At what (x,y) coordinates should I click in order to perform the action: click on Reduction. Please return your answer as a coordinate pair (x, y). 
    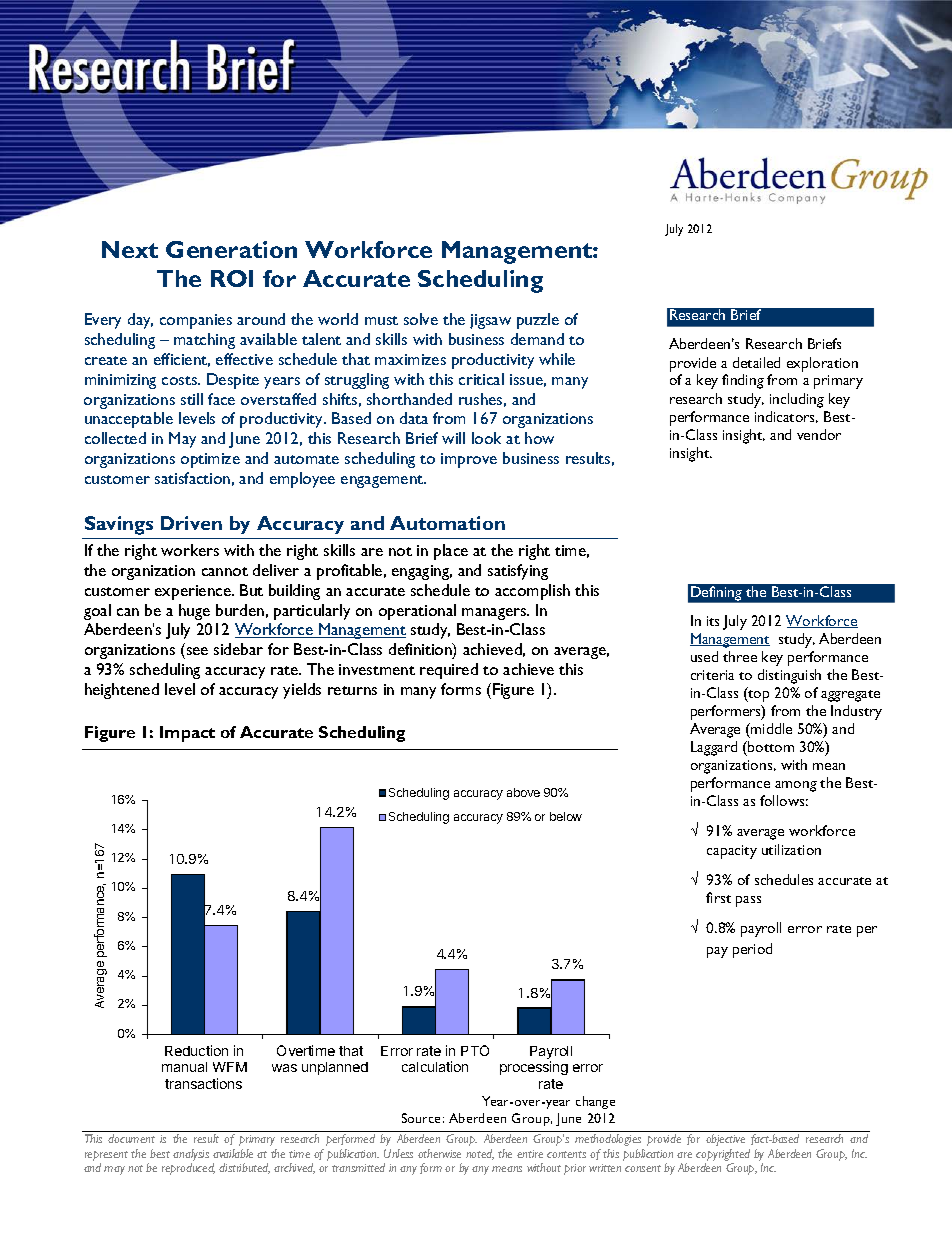
    Looking at the image, I should click on (196, 1050).
